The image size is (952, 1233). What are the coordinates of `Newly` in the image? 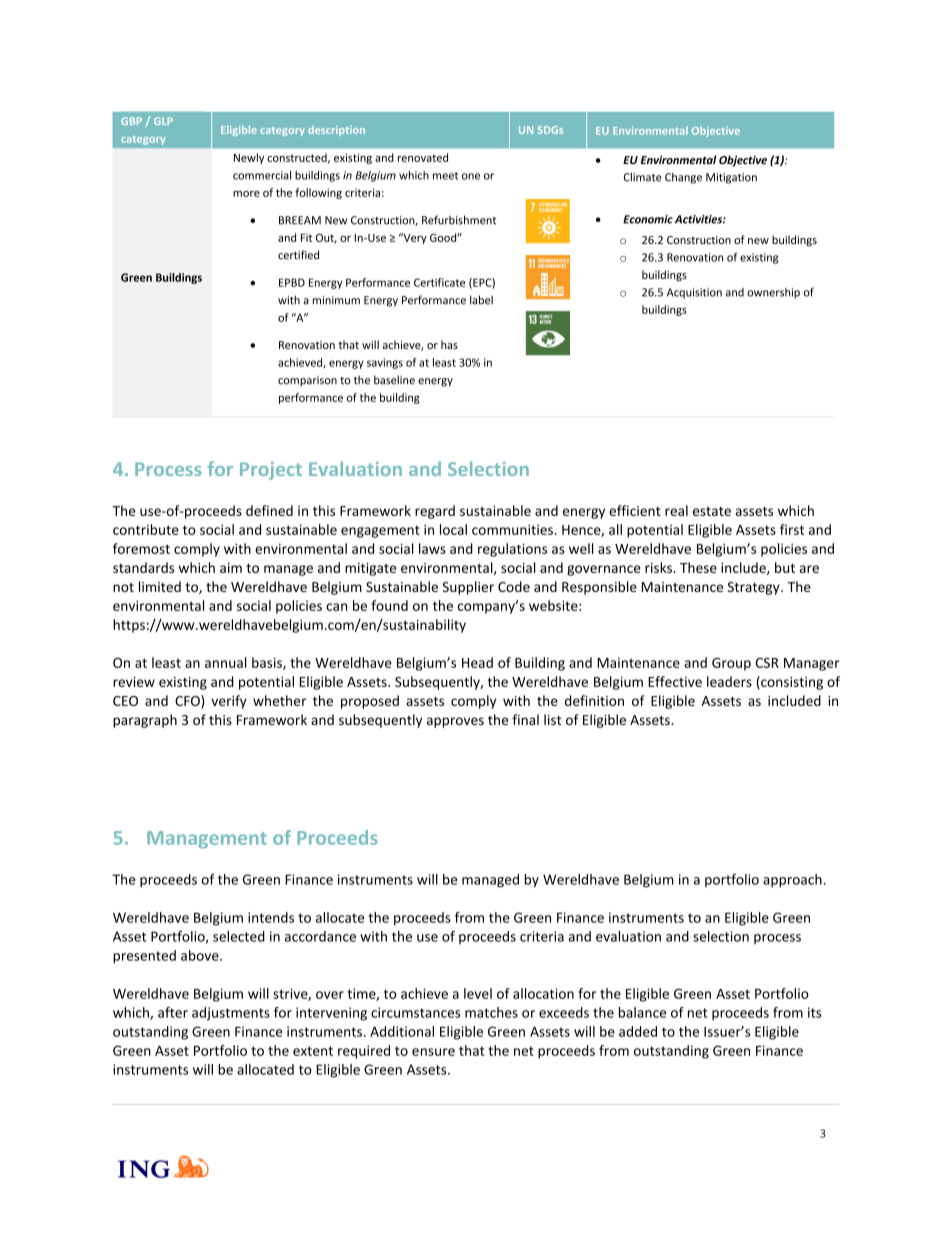 It's located at (249, 158).
